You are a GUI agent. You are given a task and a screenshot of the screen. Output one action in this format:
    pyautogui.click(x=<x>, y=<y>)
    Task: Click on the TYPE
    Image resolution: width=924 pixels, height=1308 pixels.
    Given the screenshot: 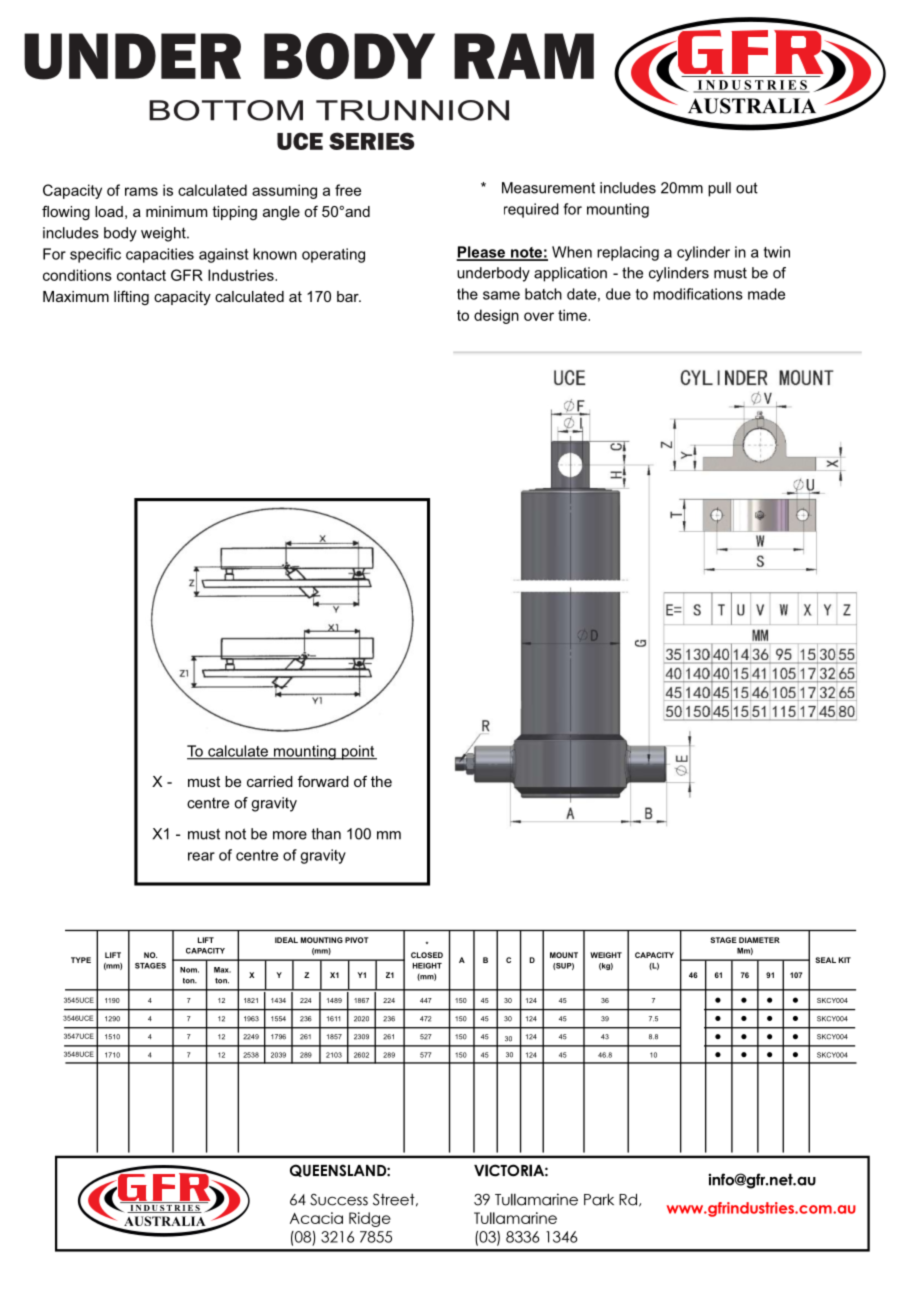 What is the action you would take?
    pyautogui.click(x=81, y=960)
